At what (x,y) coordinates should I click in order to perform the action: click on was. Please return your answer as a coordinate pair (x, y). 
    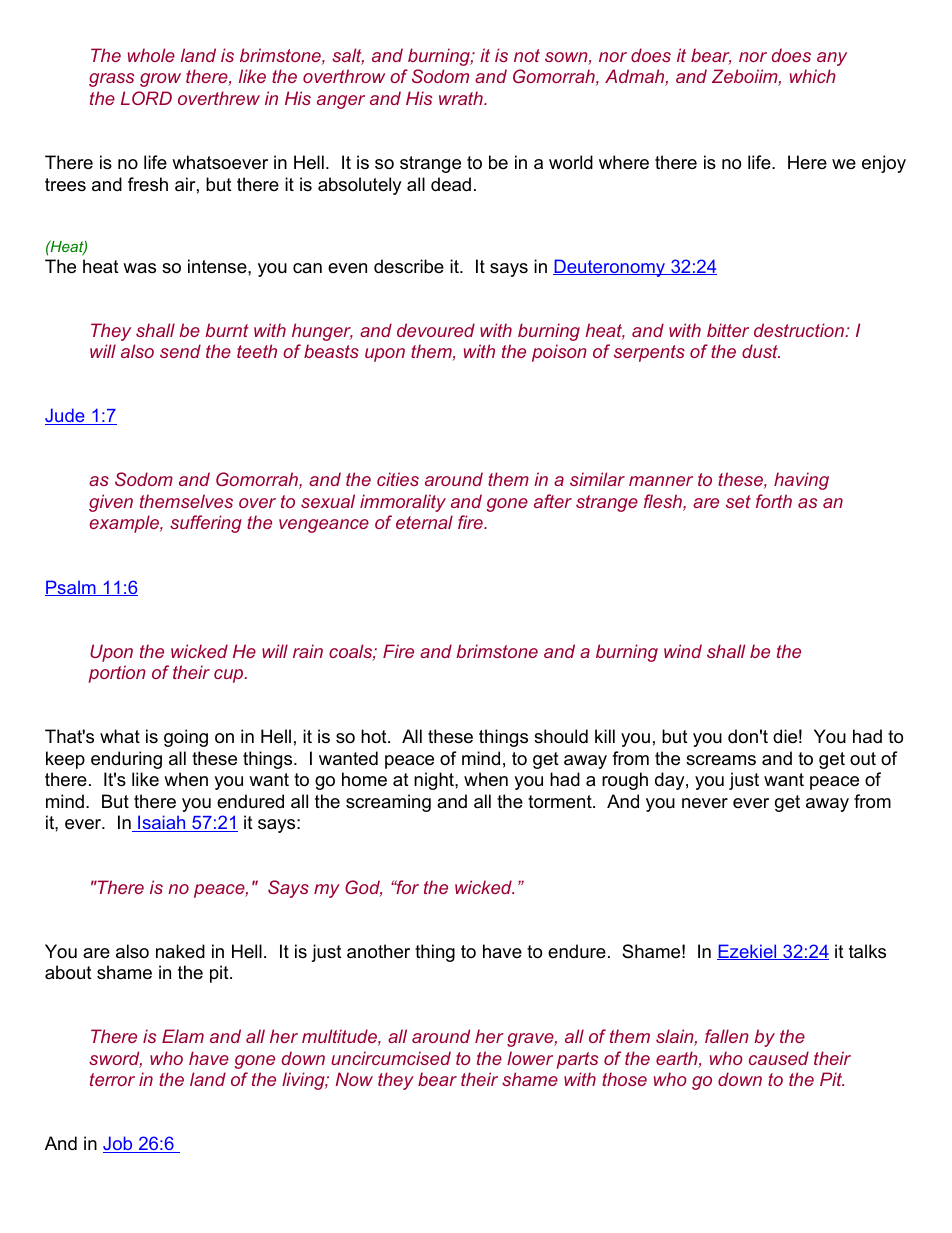
    Looking at the image, I should click on (139, 268).
